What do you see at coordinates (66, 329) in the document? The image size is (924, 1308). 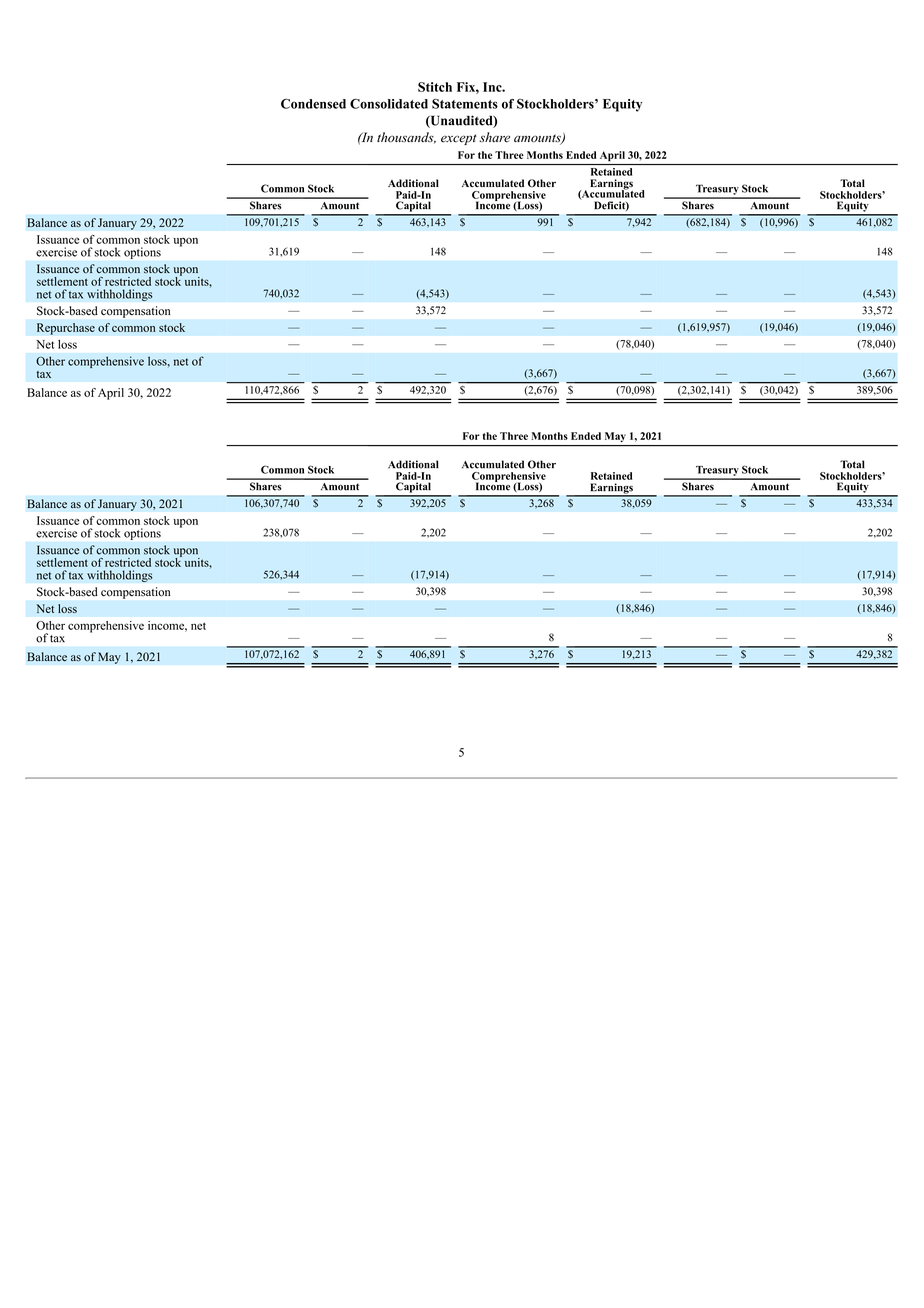 I see `Repurchase` at bounding box center [66, 329].
